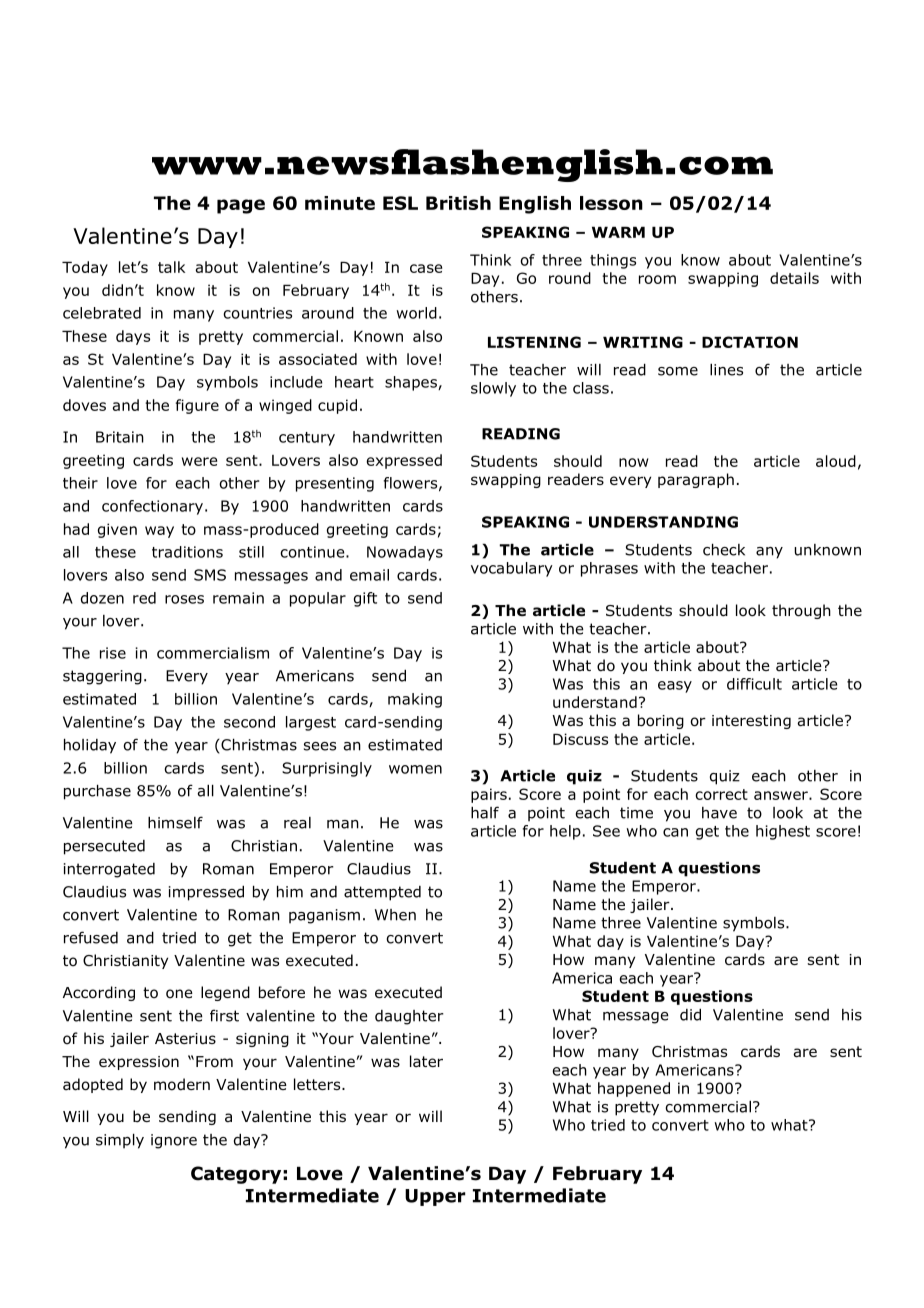  I want to click on making, so click(415, 700).
